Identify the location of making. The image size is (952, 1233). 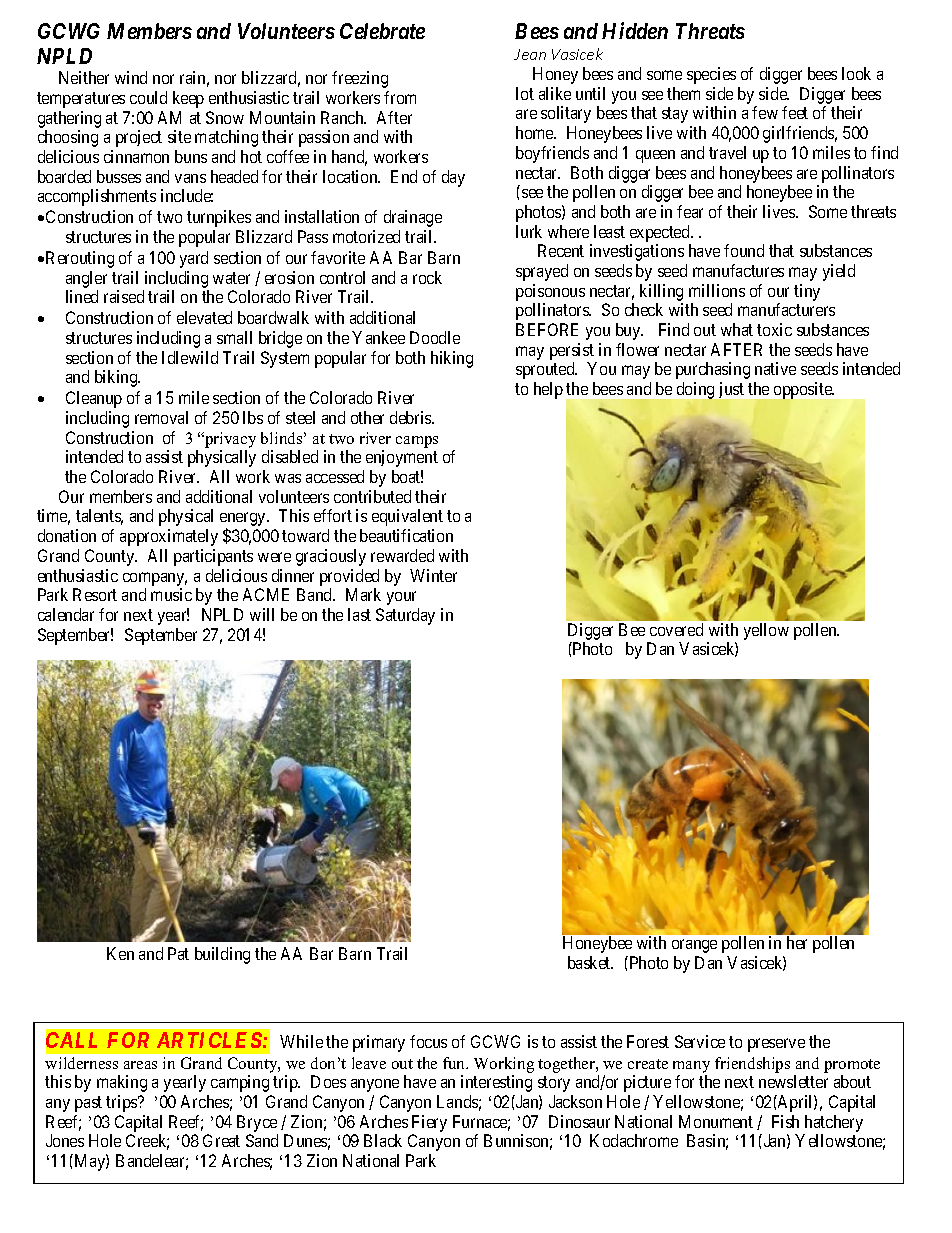
(122, 1083).
